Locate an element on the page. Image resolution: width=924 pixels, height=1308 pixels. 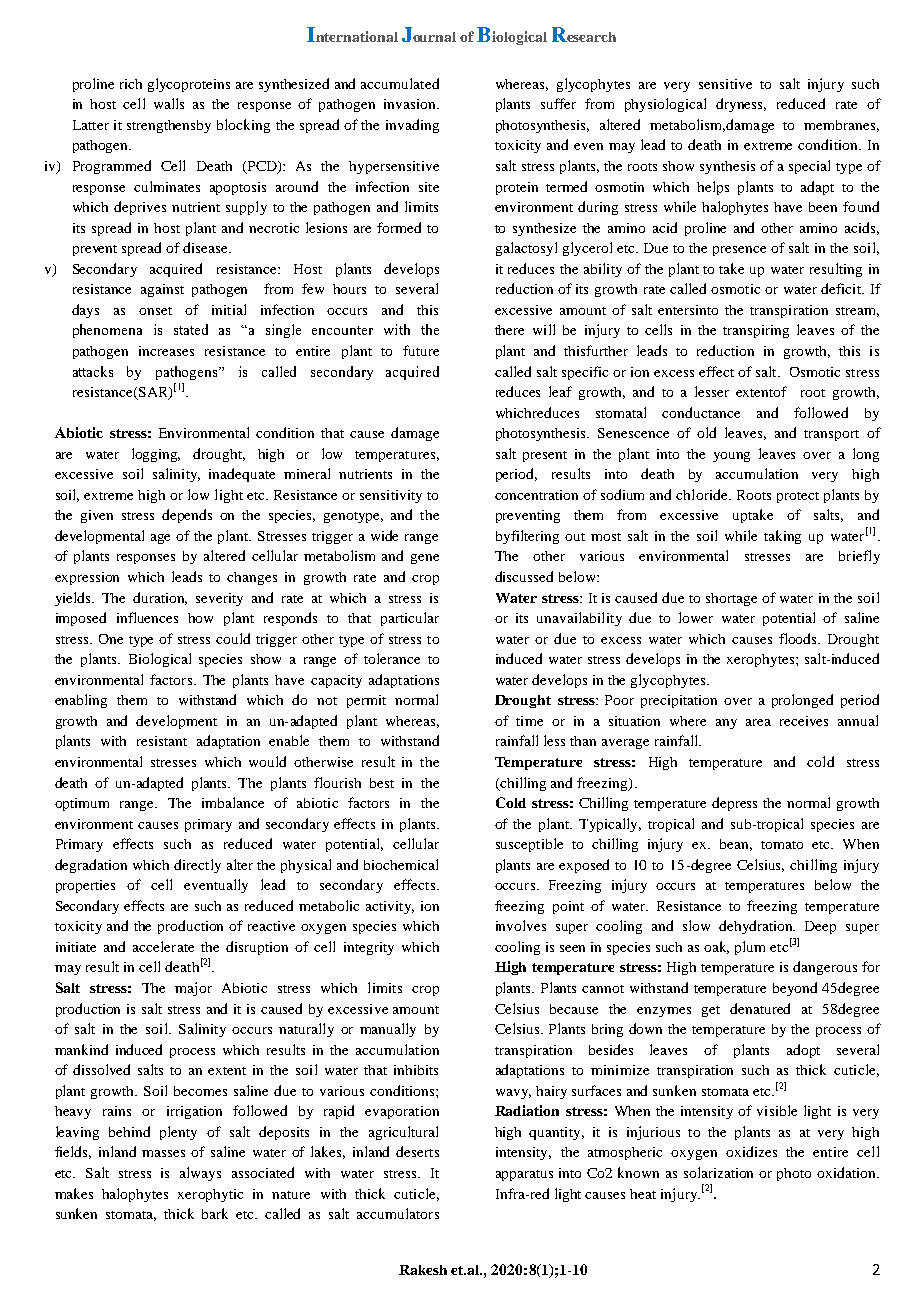
One is located at coordinates (111, 639).
